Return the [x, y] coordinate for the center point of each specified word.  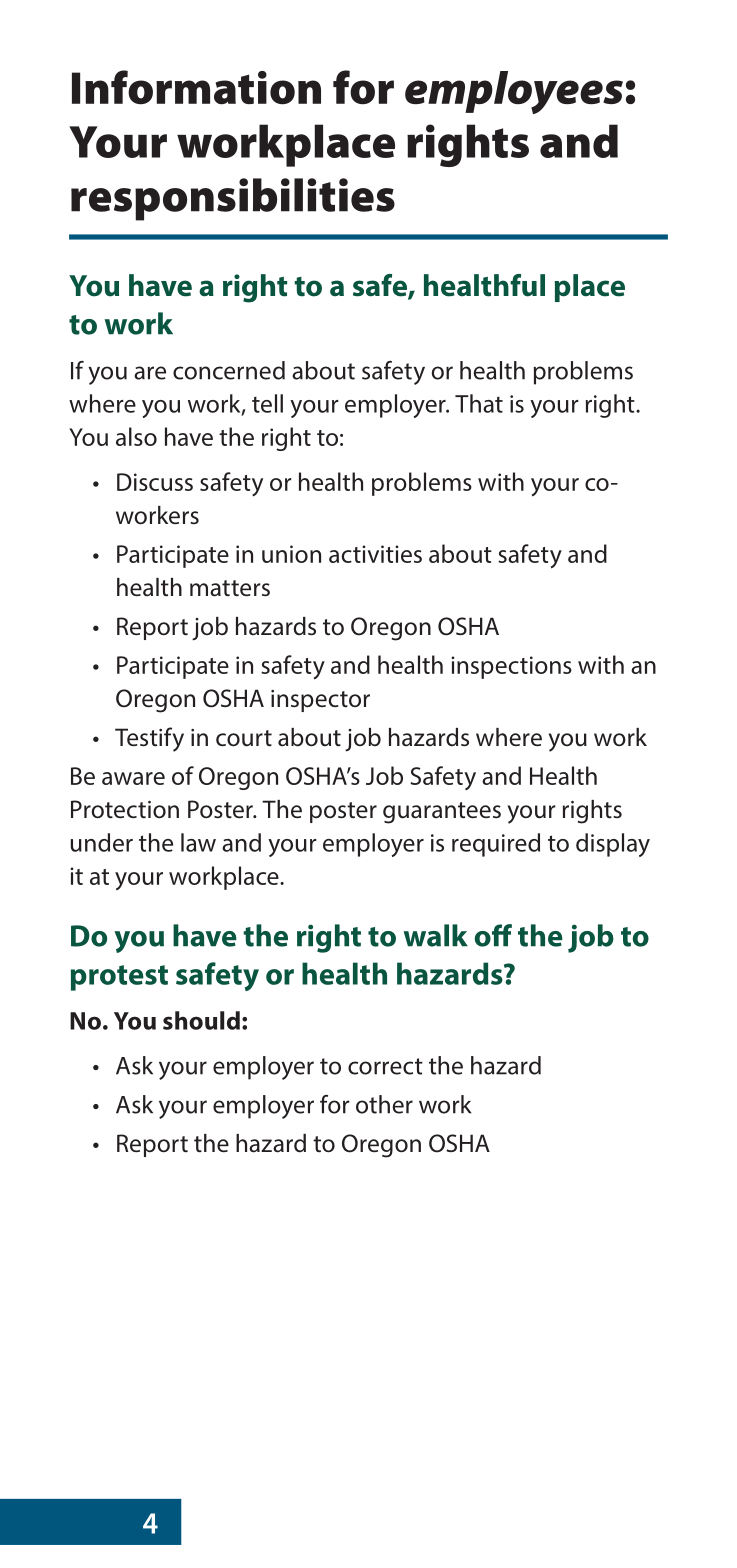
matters [230, 588]
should [201, 1020]
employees [514, 92]
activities [375, 554]
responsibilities [233, 199]
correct [385, 1066]
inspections [511, 667]
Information [196, 87]
